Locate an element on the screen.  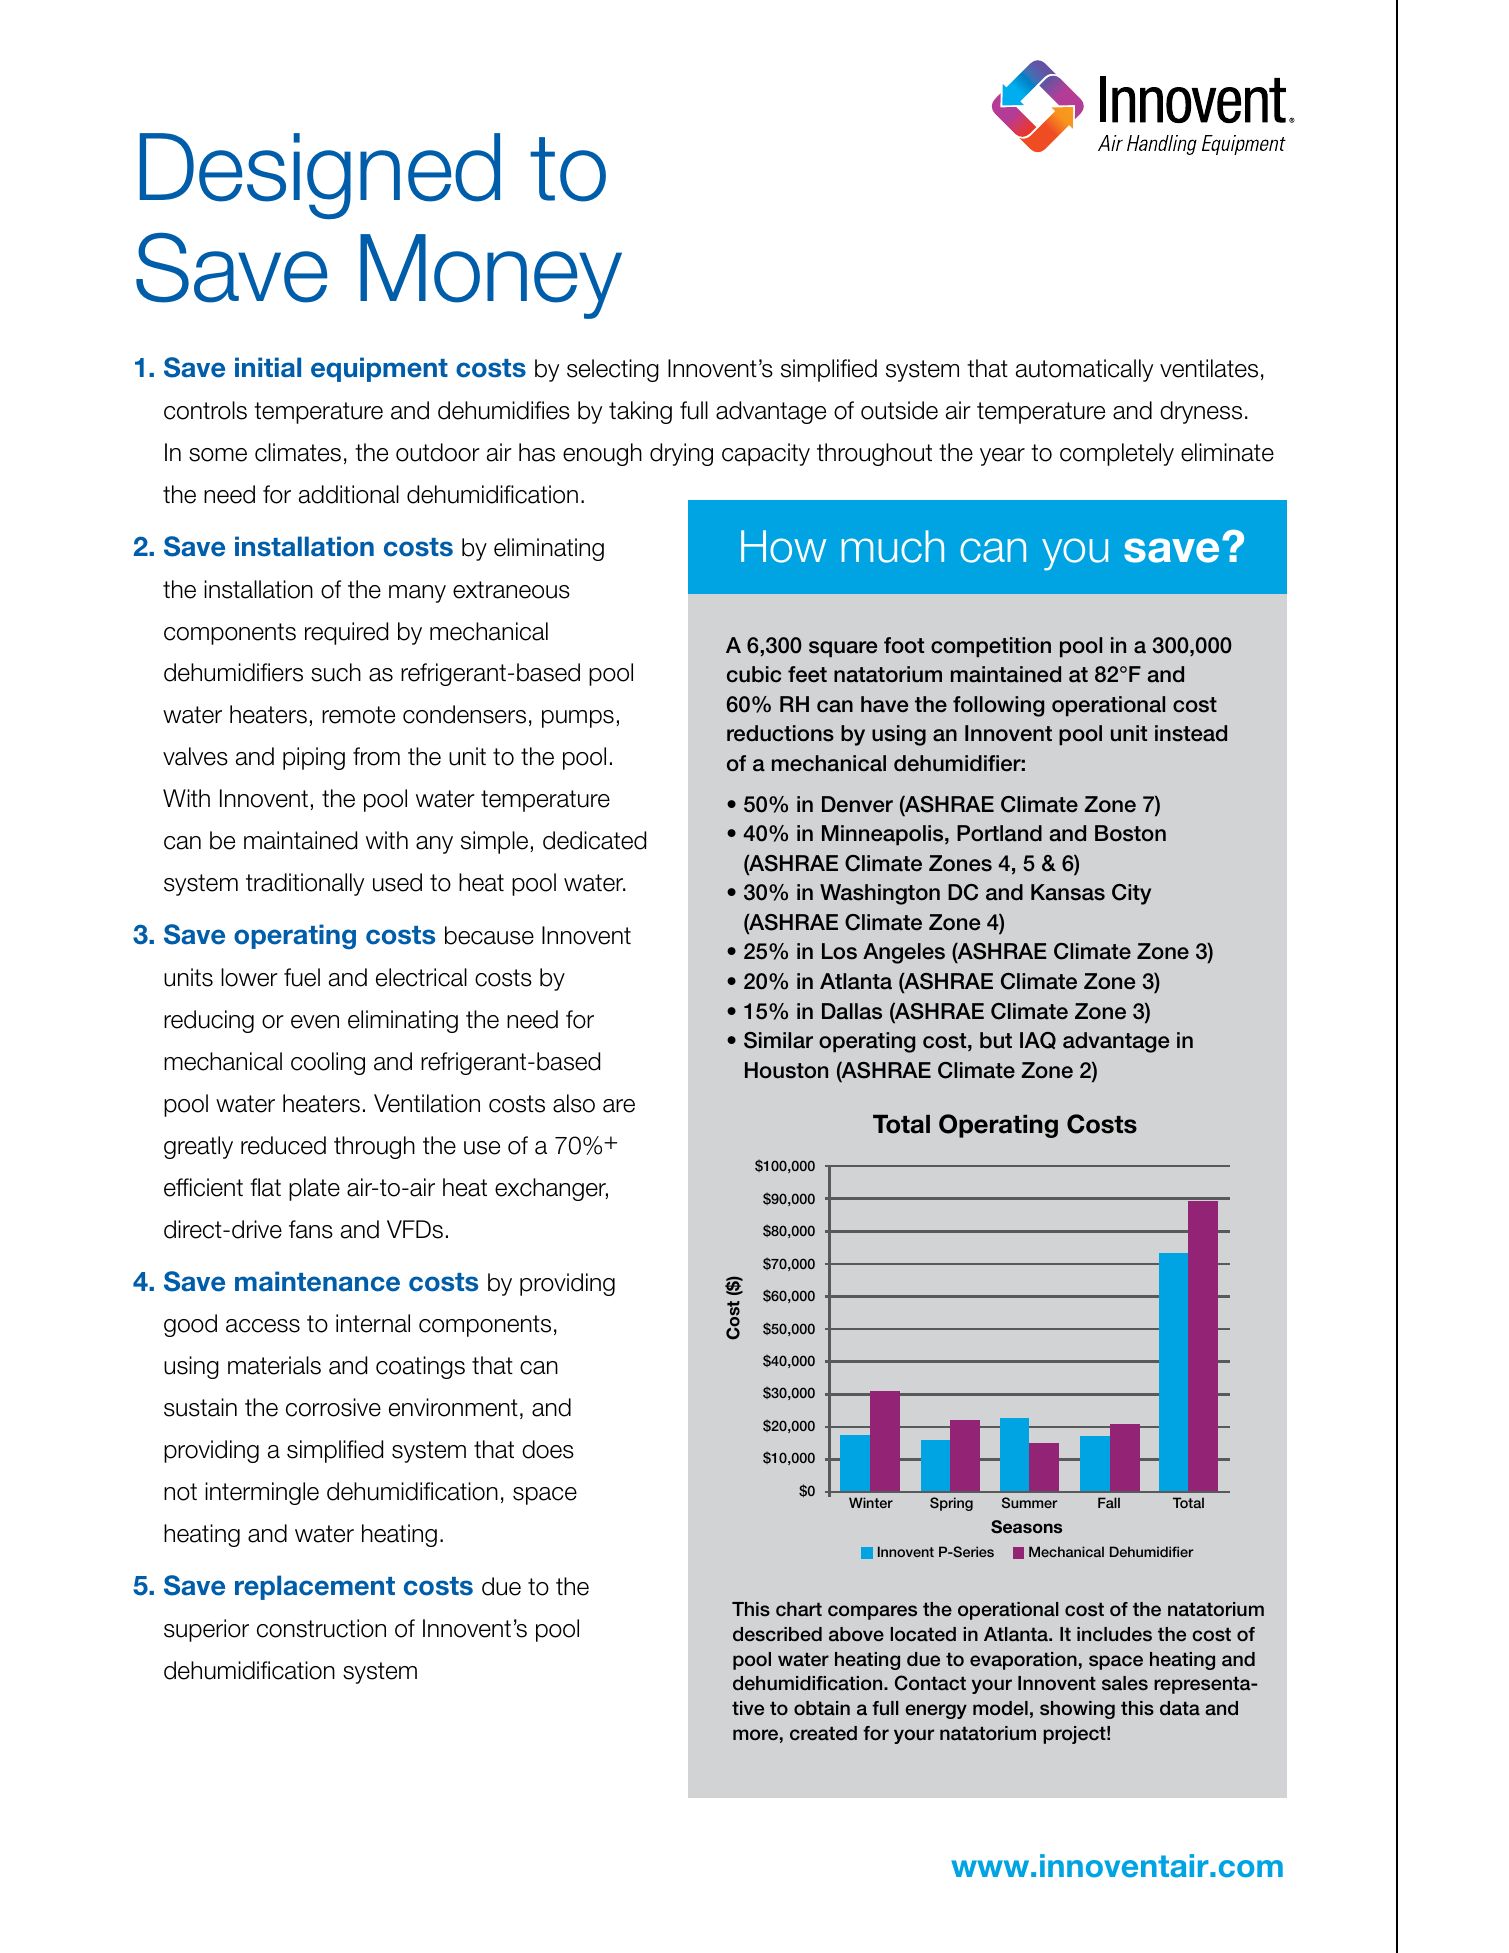
fuel is located at coordinates (302, 977).
